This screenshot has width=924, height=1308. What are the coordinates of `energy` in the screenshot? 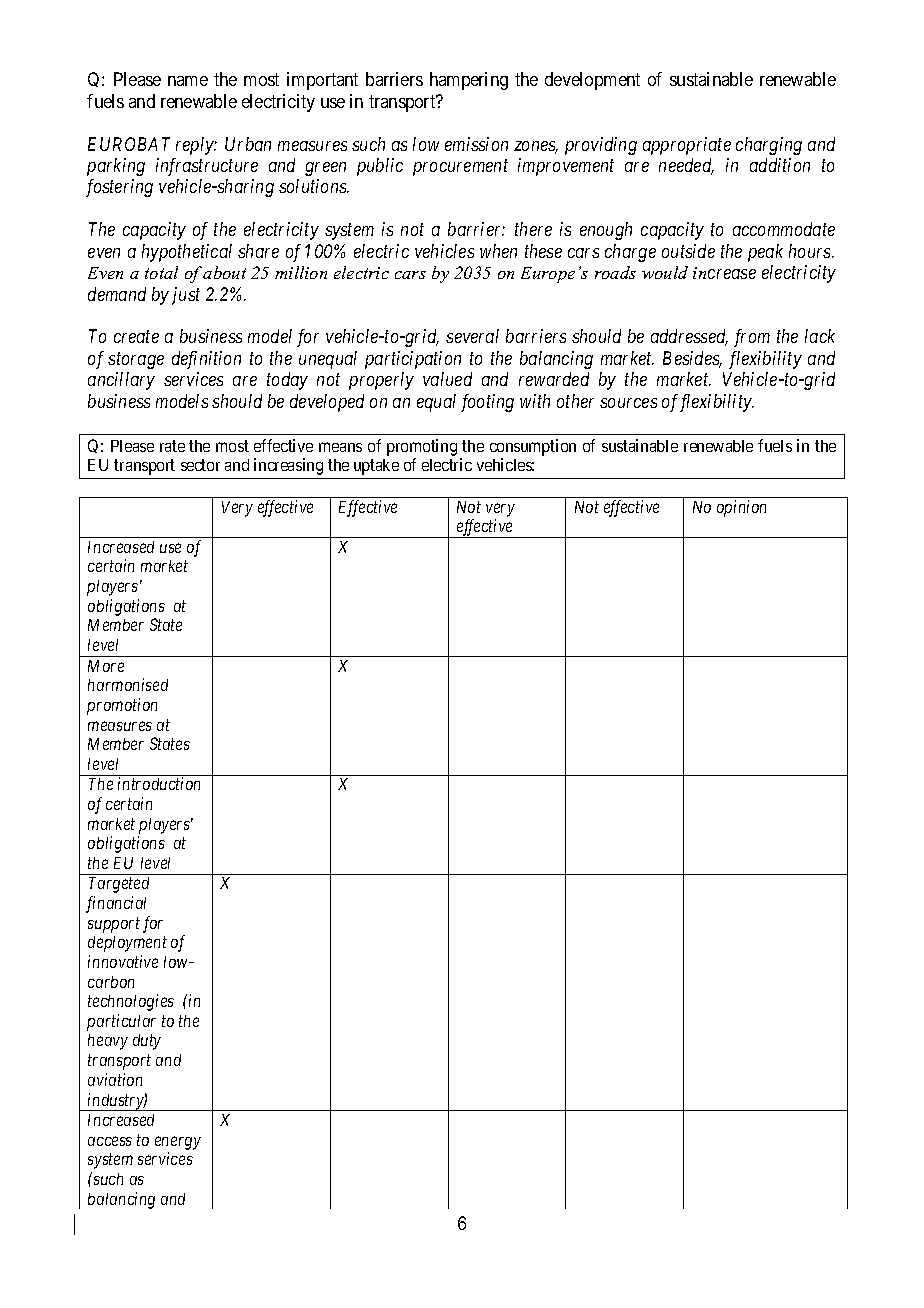 It's located at (178, 1143).
